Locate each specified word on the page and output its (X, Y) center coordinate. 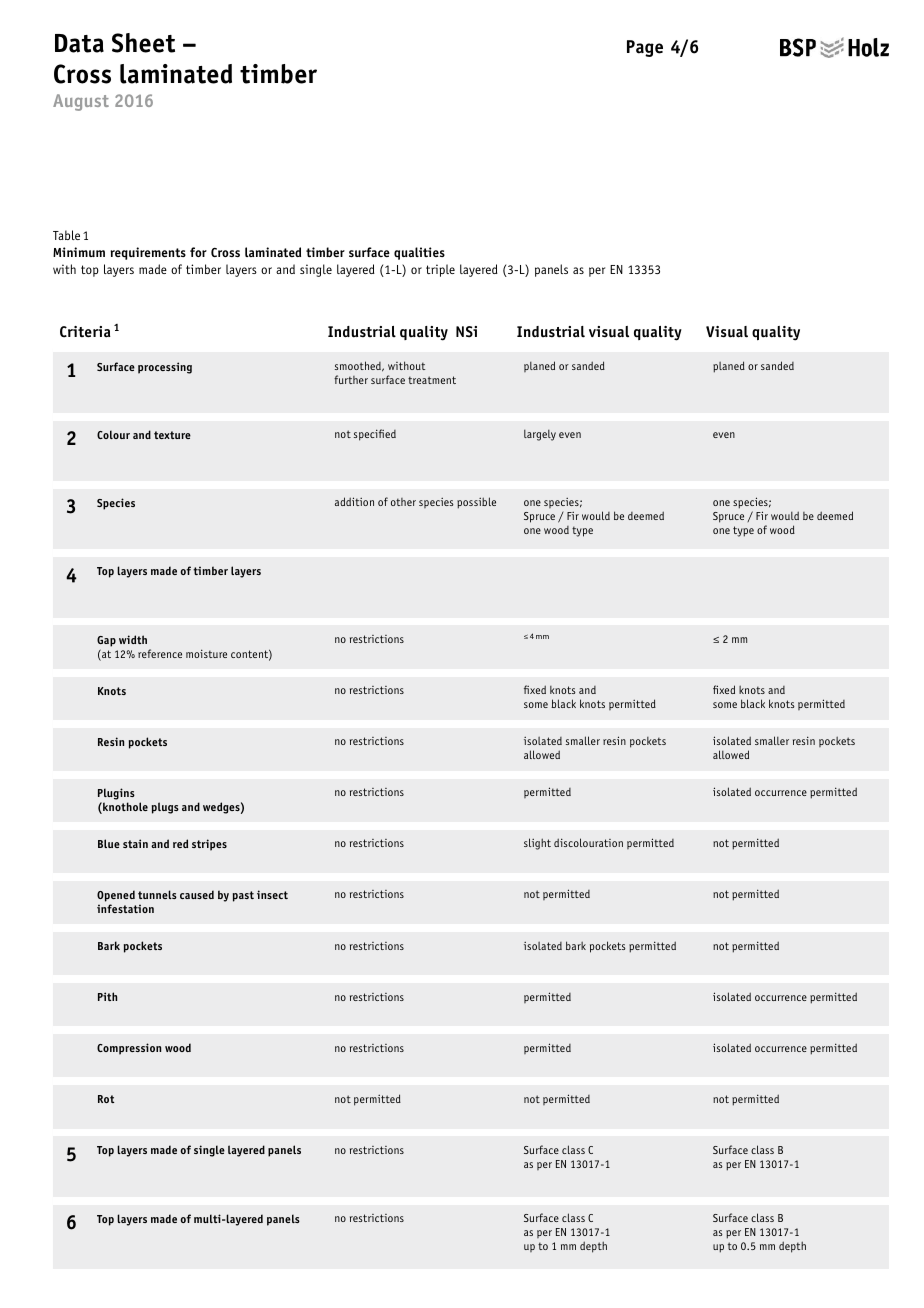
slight (537, 844)
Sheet (143, 43)
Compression (129, 1049)
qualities (419, 253)
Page (645, 48)
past (243, 896)
